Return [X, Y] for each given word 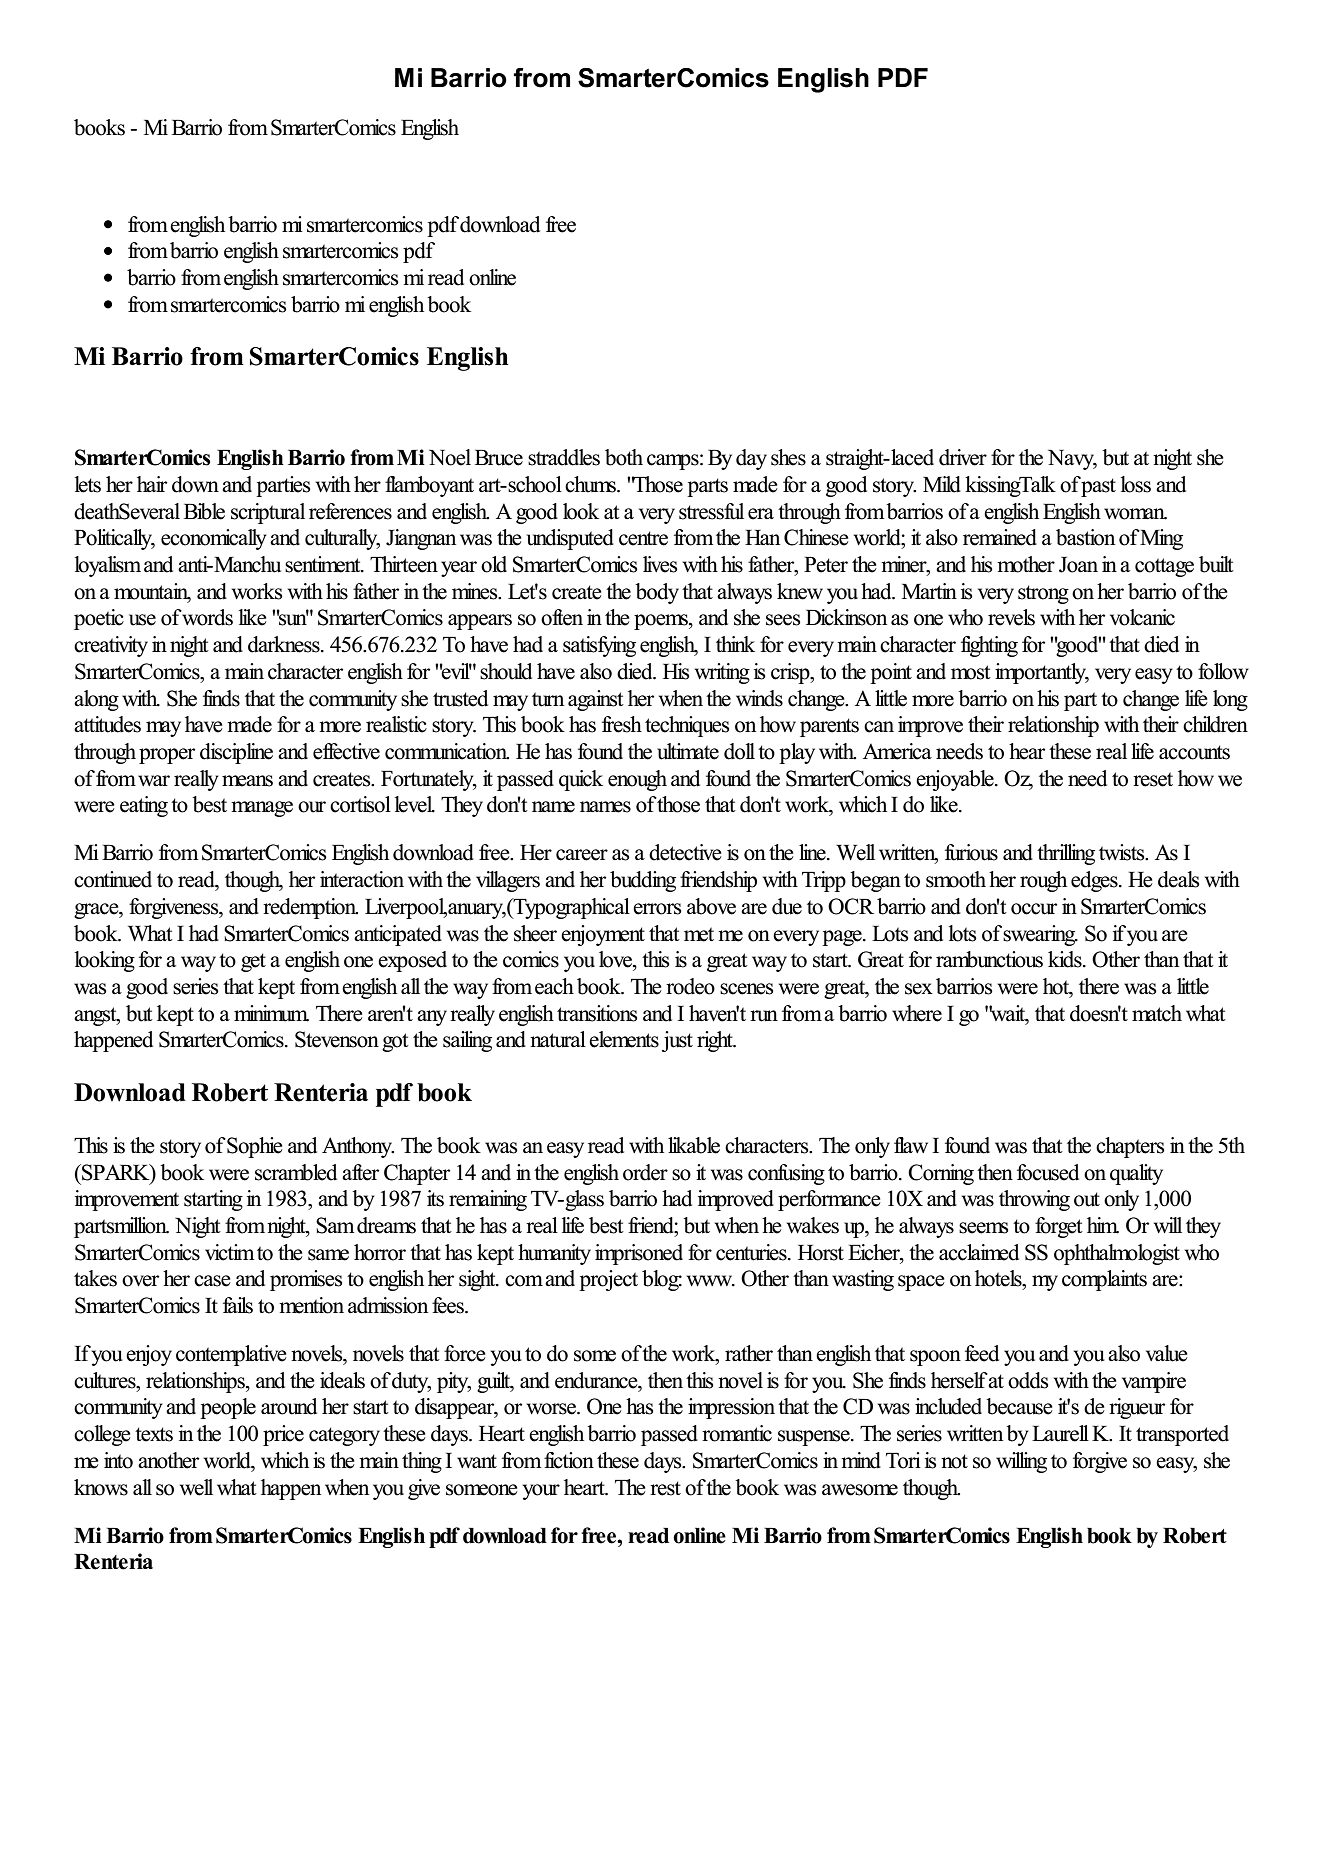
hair [152, 484]
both [624, 457]
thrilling [1066, 854]
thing [422, 1462]
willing [1021, 1462]
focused [1048, 1172]
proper [167, 756]
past [1098, 487]
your [541, 1492]
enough [637, 780]
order [645, 1172]
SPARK [116, 1172]
